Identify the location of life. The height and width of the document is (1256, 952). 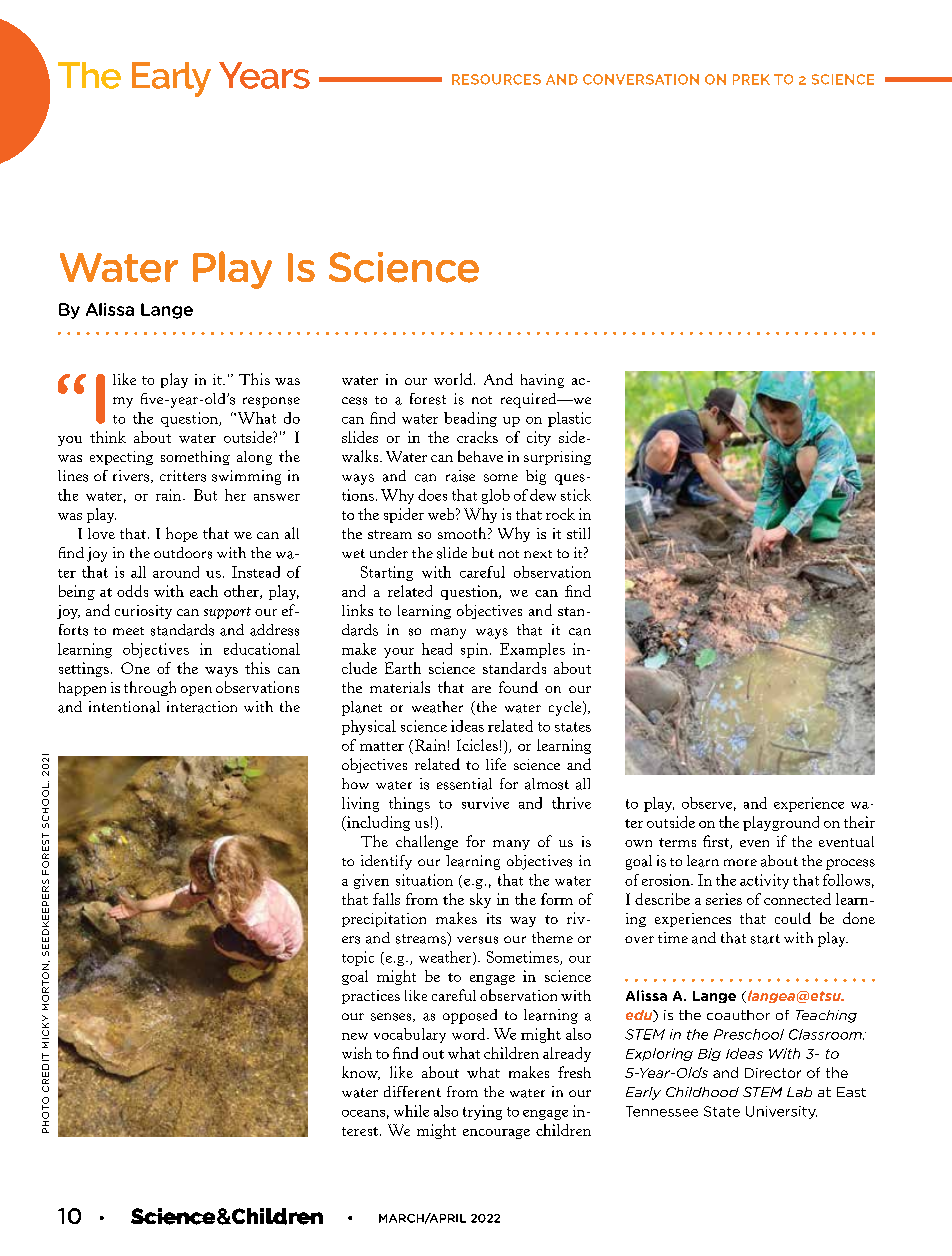
(496, 764).
